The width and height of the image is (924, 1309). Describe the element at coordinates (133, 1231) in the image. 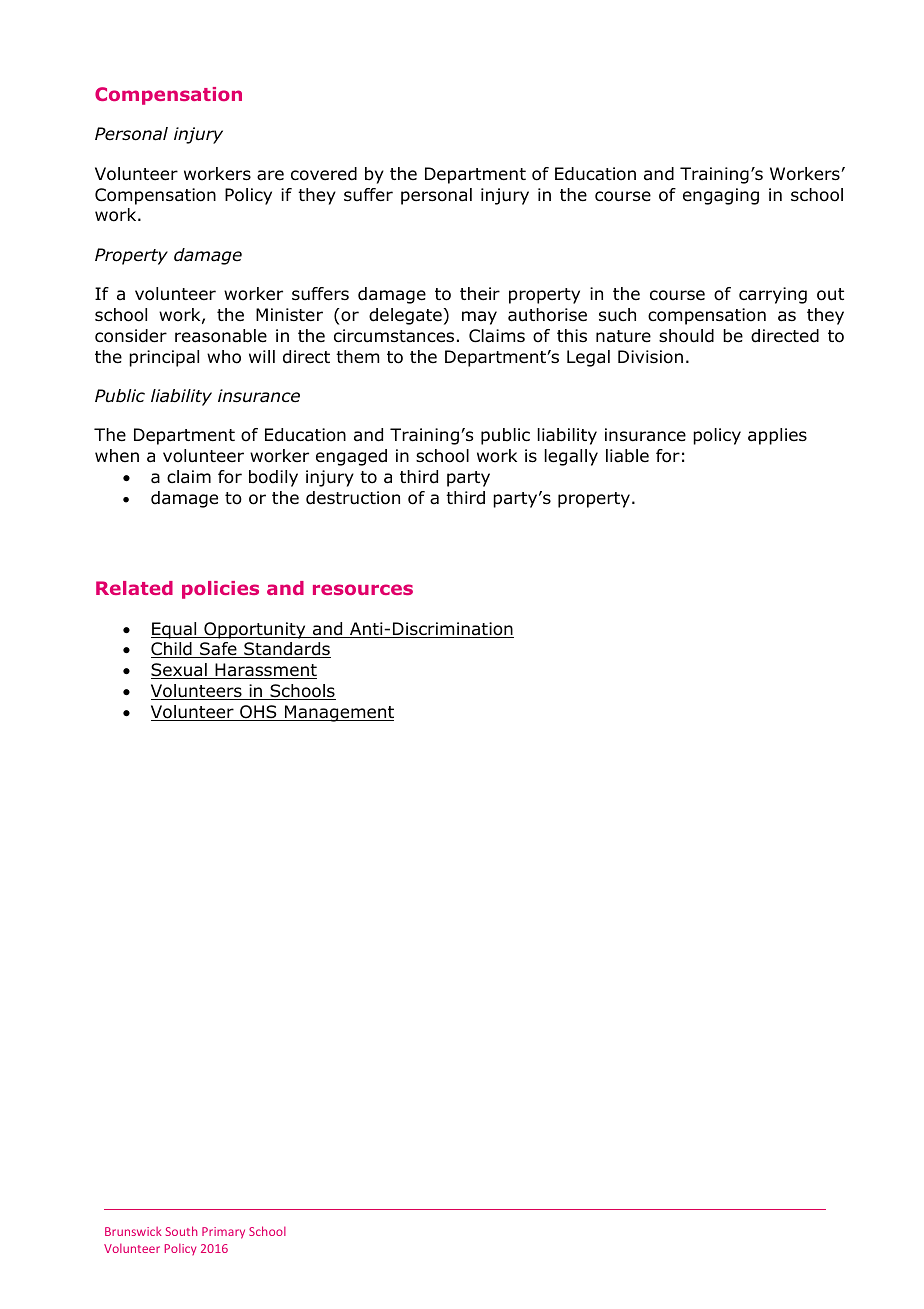

I see `Brunswick` at that location.
